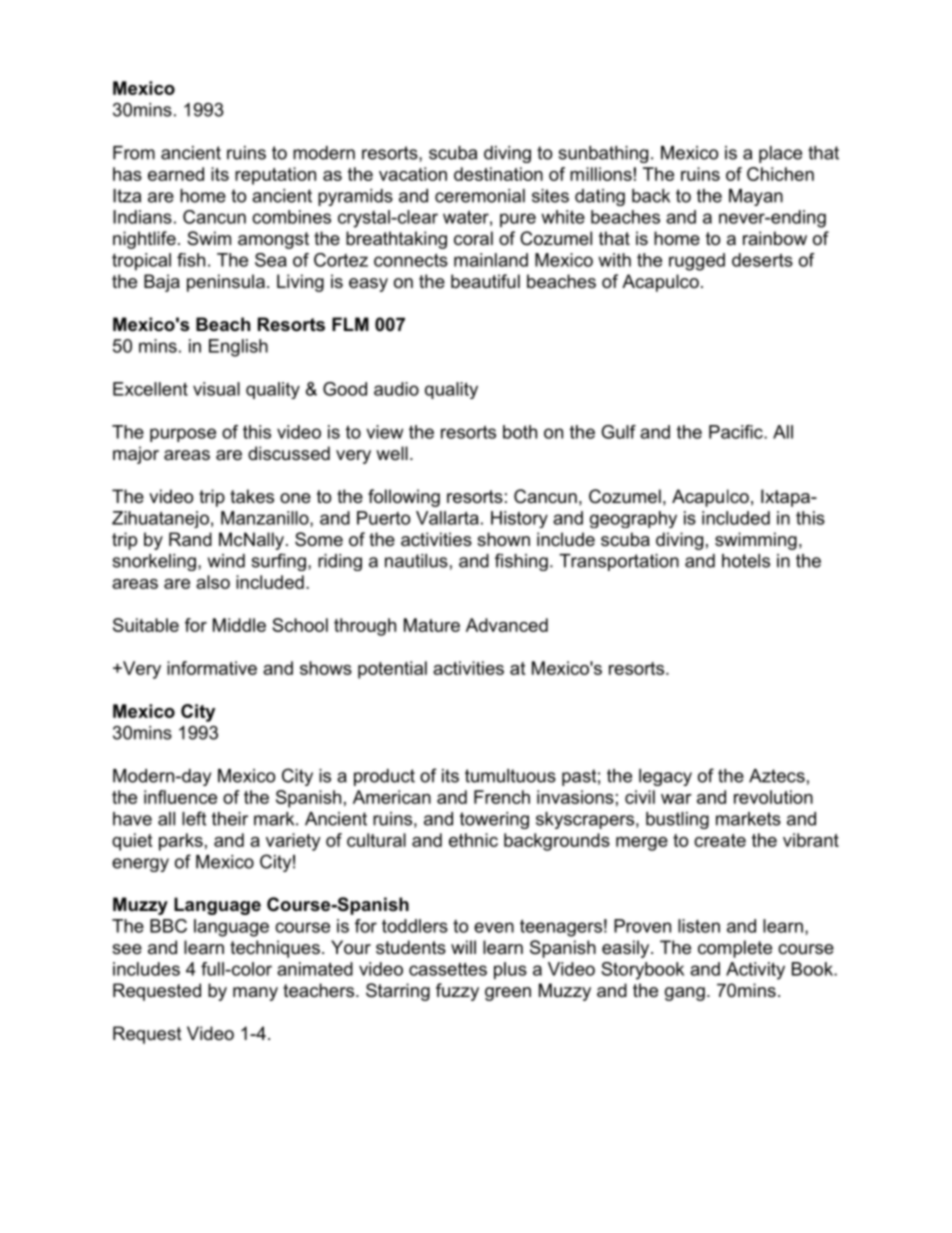  What do you see at coordinates (510, 776) in the screenshot?
I see `tumultuous` at bounding box center [510, 776].
